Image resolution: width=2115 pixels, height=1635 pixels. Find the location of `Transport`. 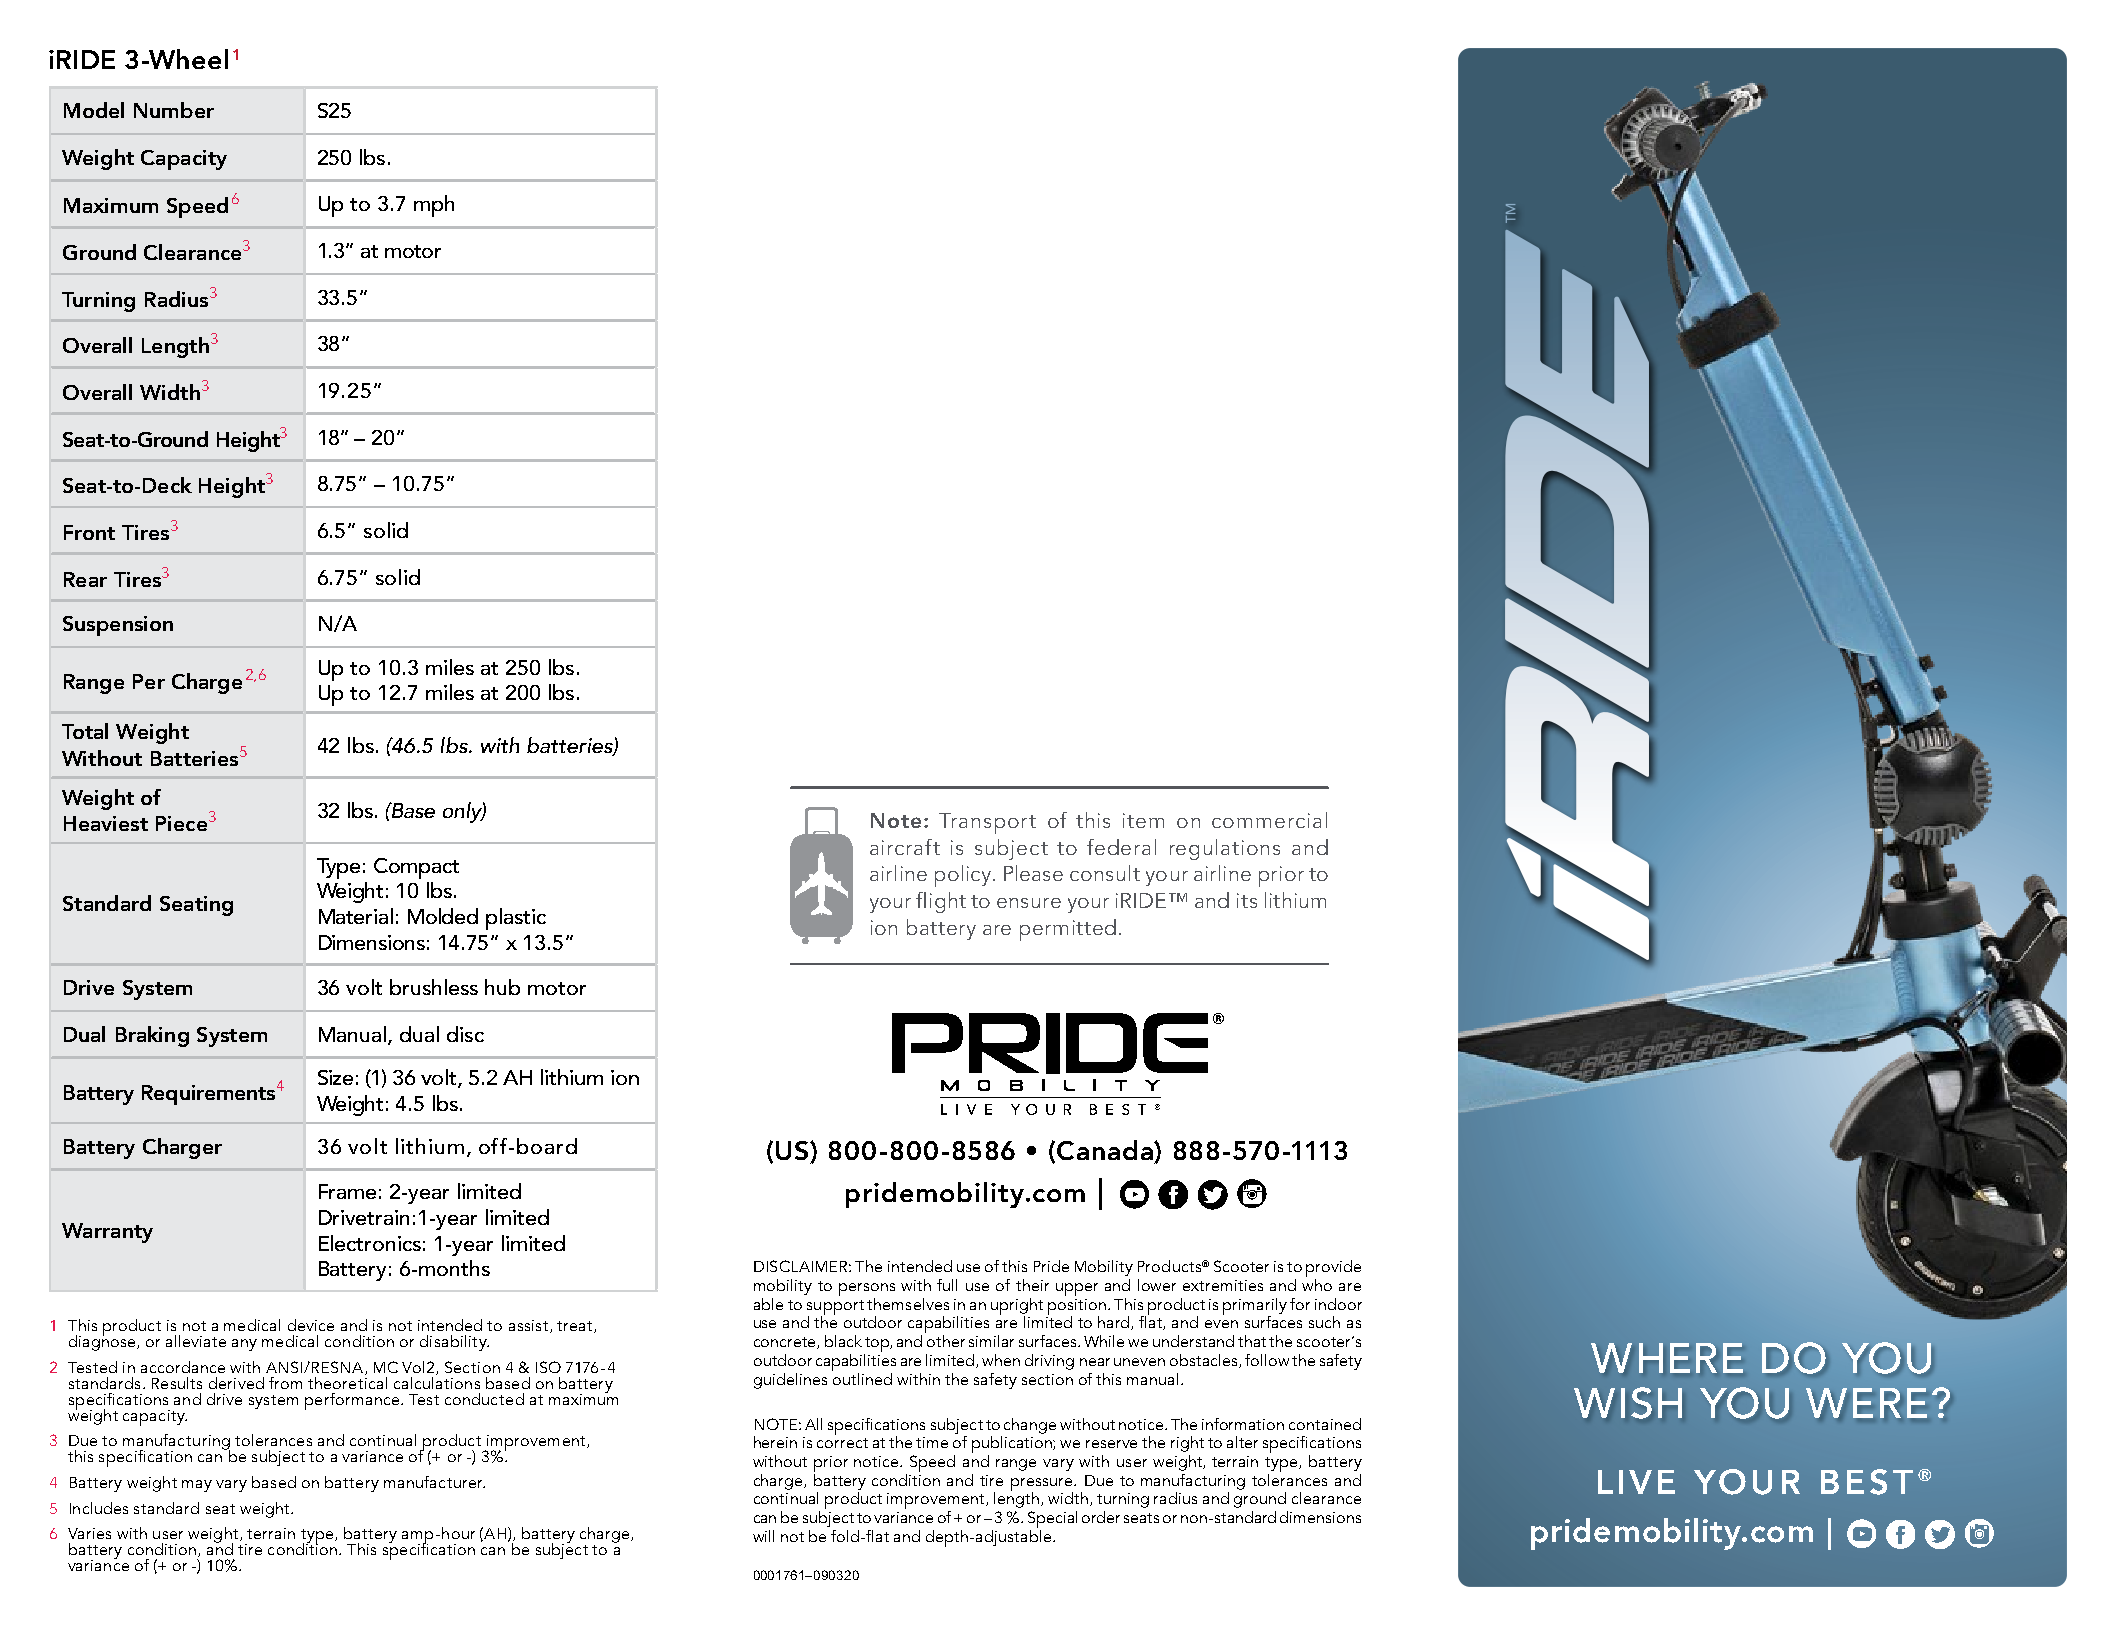

Transport is located at coordinates (987, 823).
